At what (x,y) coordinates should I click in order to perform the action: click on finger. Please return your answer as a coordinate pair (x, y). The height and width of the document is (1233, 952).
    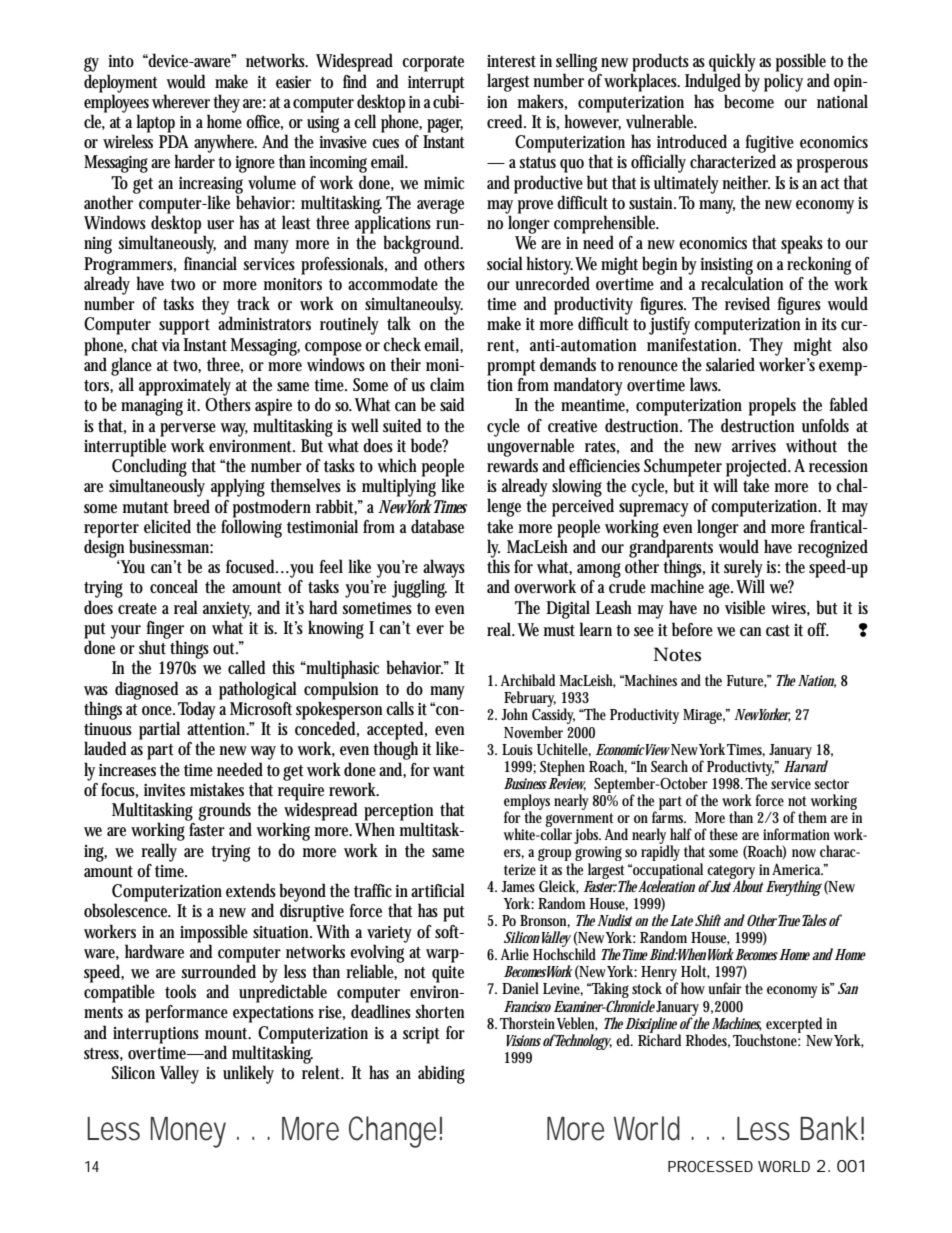
    Looking at the image, I should click on (164, 631).
